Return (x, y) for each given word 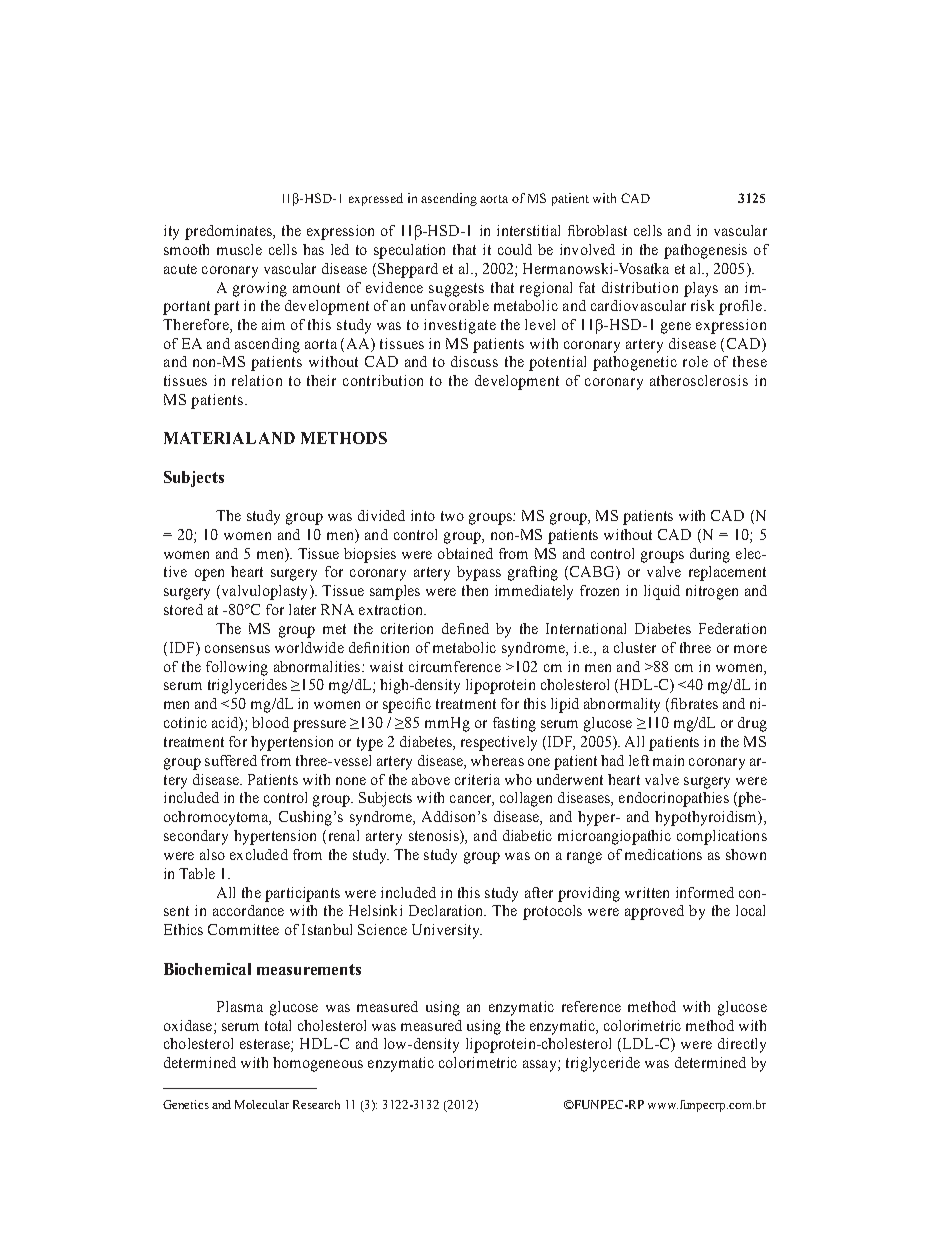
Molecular (262, 1104)
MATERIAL (210, 438)
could (515, 249)
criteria (477, 779)
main (668, 760)
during (710, 555)
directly (742, 1045)
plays (701, 289)
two (452, 516)
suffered (231, 760)
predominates (229, 232)
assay (541, 1066)
